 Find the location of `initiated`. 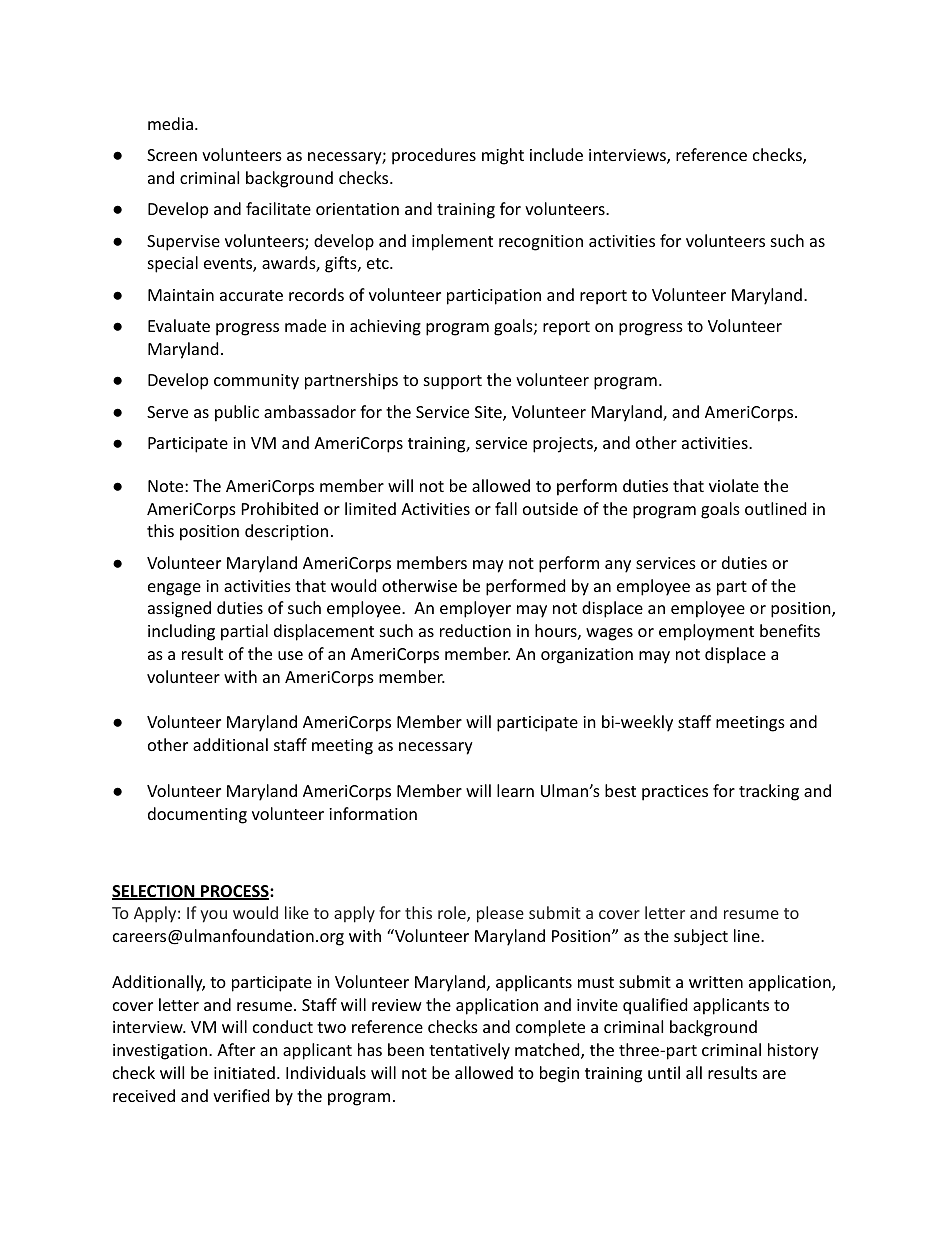

initiated is located at coordinates (244, 1072).
